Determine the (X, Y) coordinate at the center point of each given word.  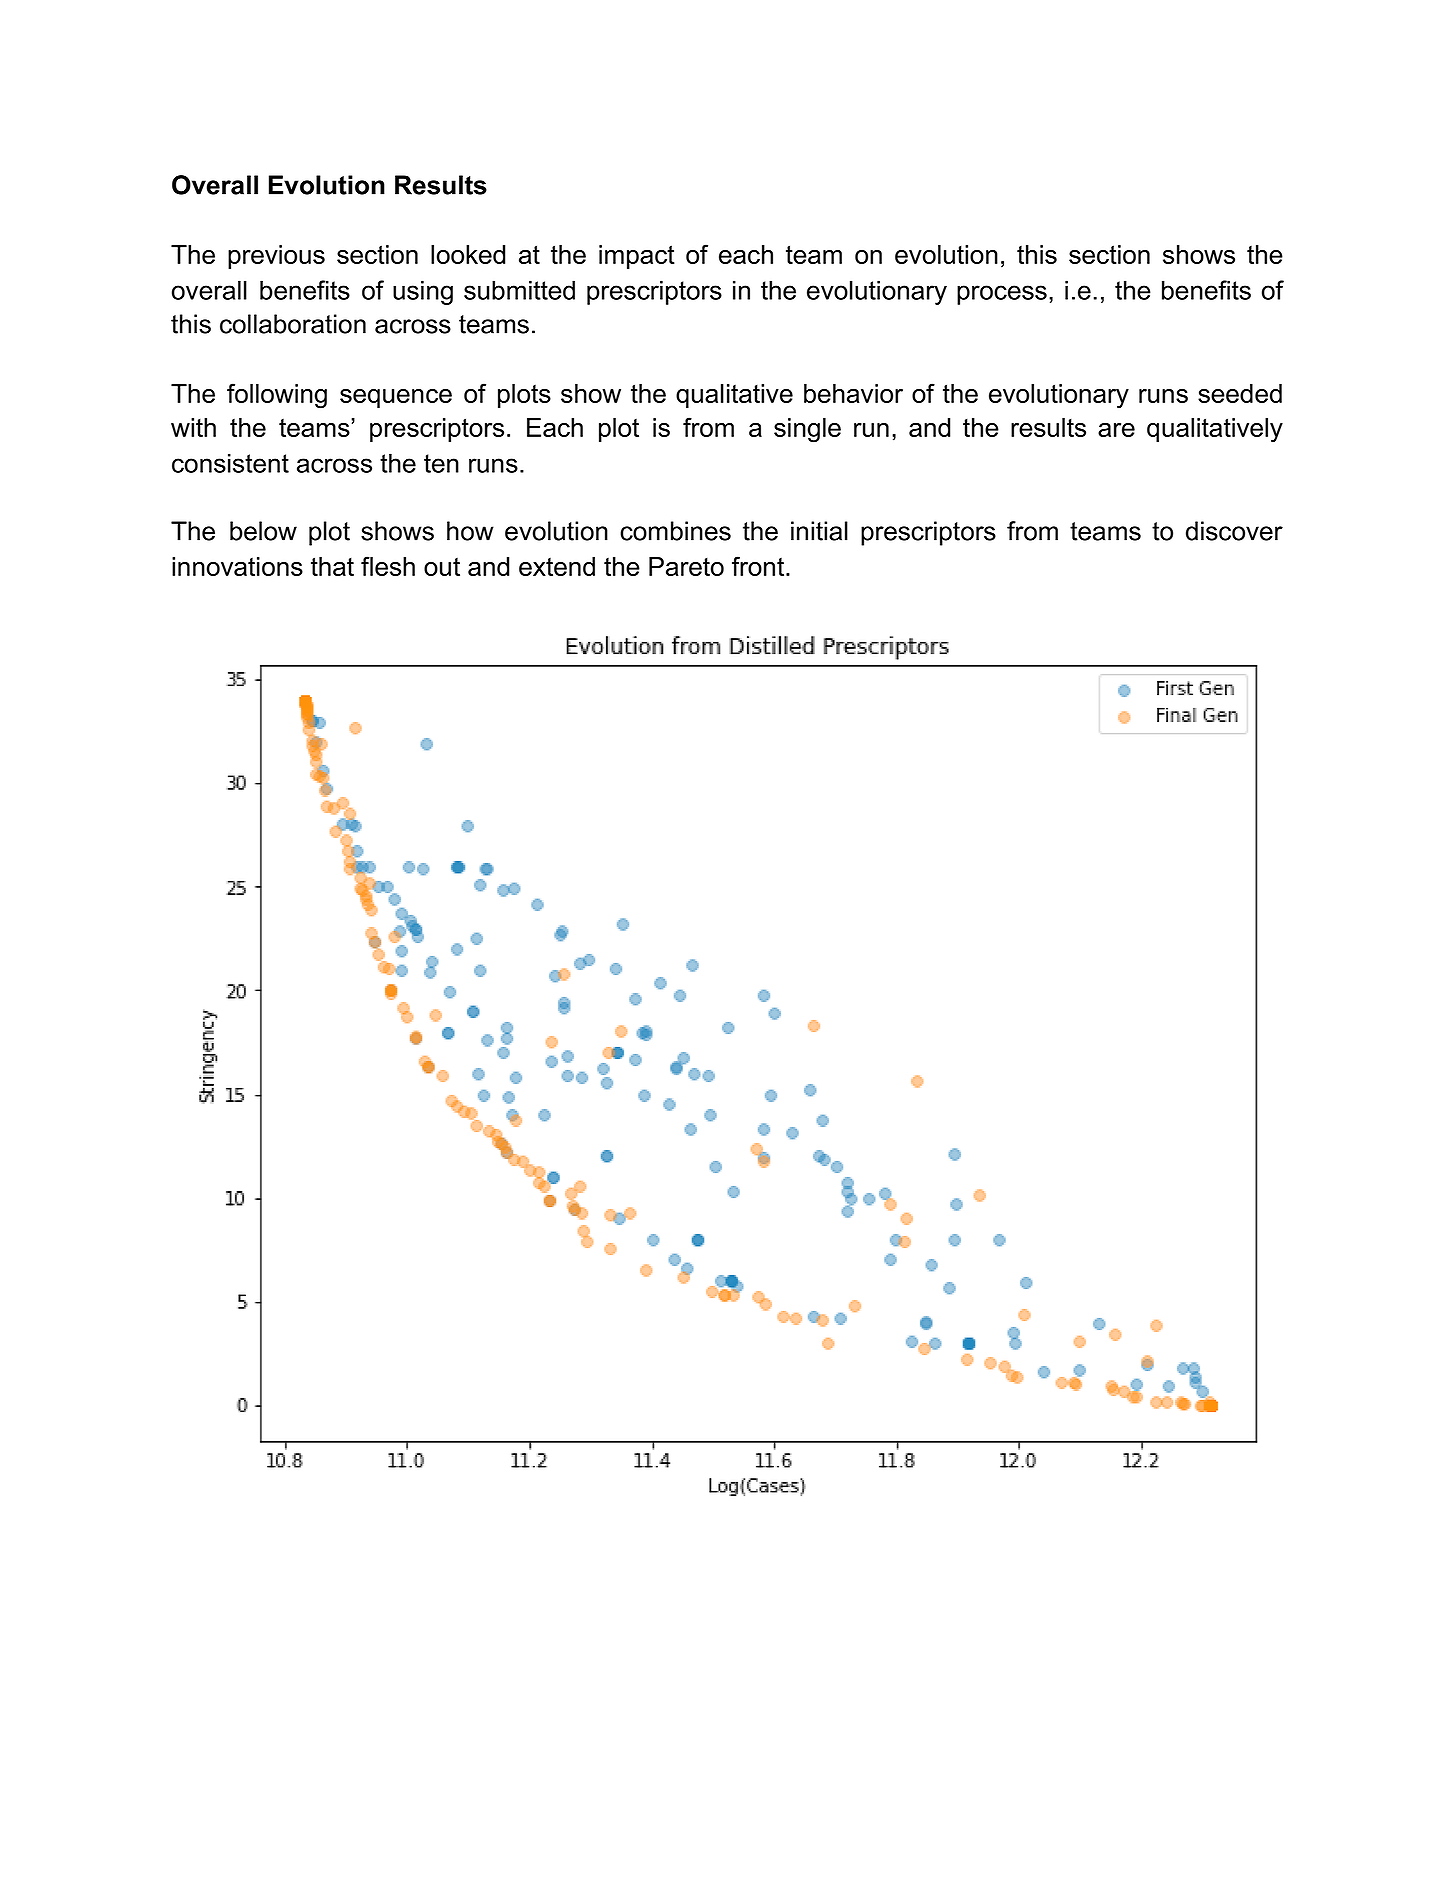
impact (637, 257)
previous (276, 257)
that (332, 566)
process (1002, 295)
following (277, 396)
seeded (1240, 393)
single (807, 430)
